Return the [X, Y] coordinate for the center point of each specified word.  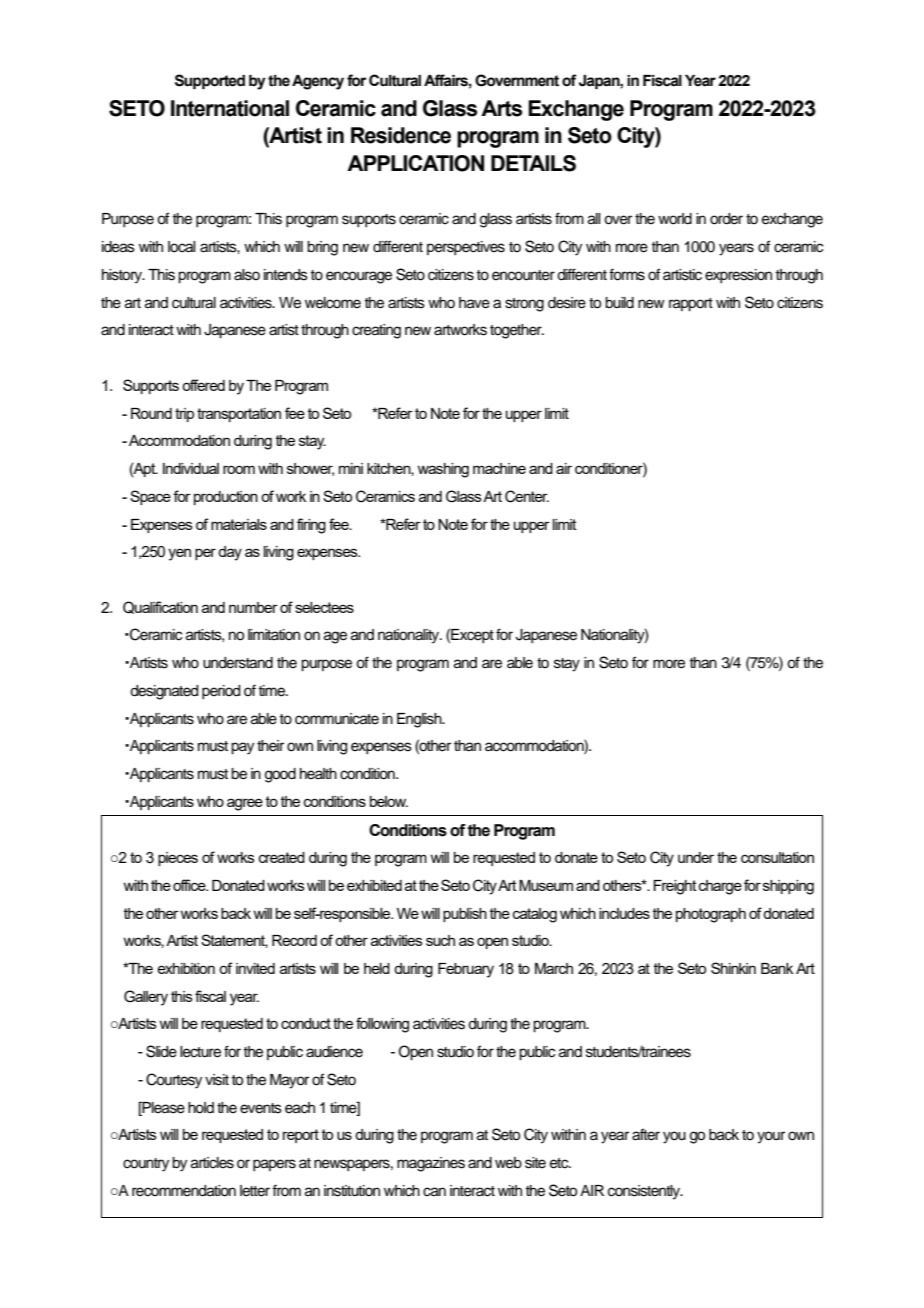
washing [443, 470]
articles [212, 1163]
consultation [777, 857]
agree [245, 804]
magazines [431, 1164]
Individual [191, 468]
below [389, 801]
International [230, 108]
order [726, 219]
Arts [501, 108]
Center [527, 496]
